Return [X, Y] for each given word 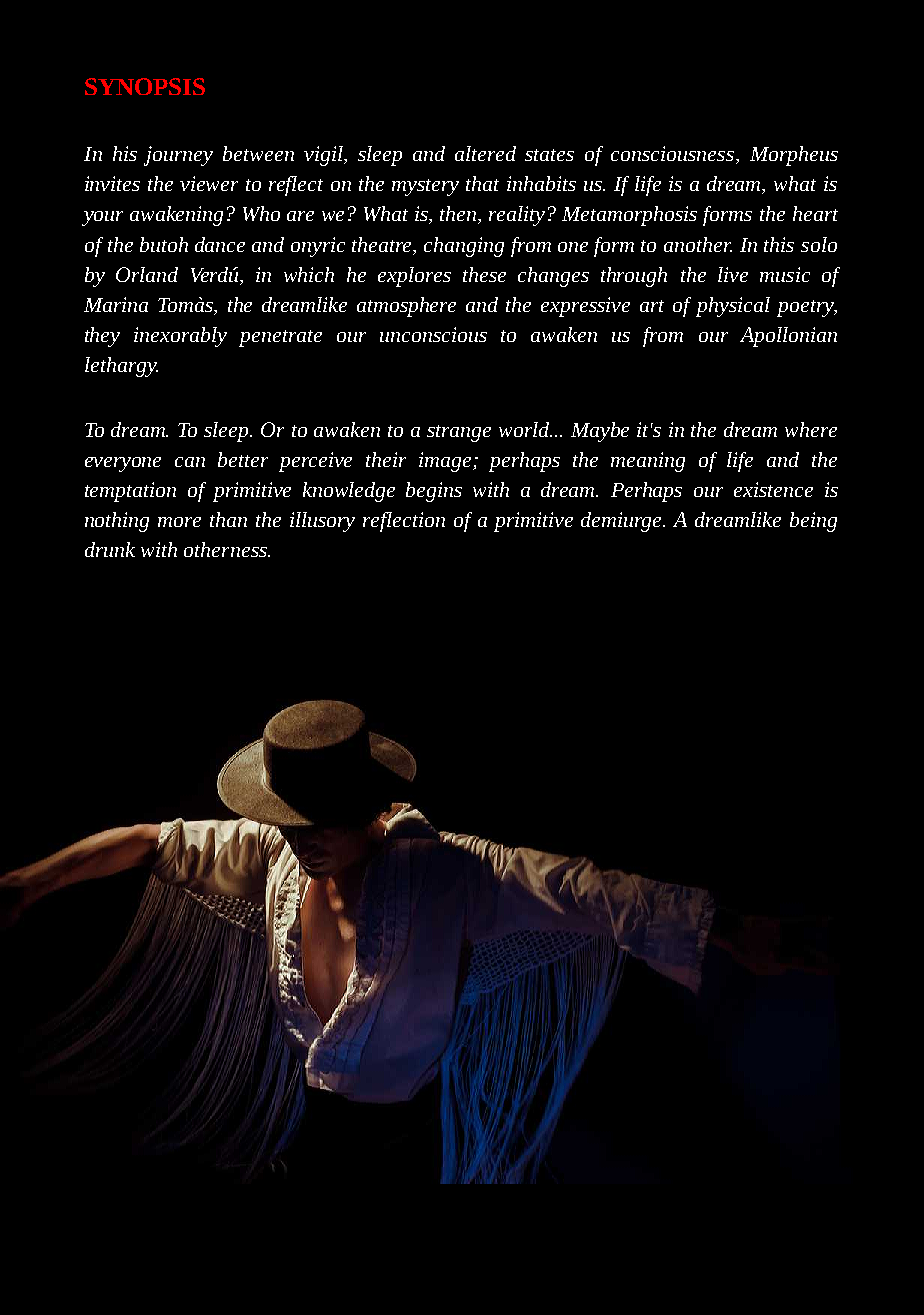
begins [434, 492]
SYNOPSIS [145, 86]
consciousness [674, 155]
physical [733, 307]
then [460, 215]
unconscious [433, 334]
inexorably [180, 337]
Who [261, 213]
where [811, 429]
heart [815, 213]
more [179, 522]
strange [459, 433]
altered [485, 153]
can [190, 462]
